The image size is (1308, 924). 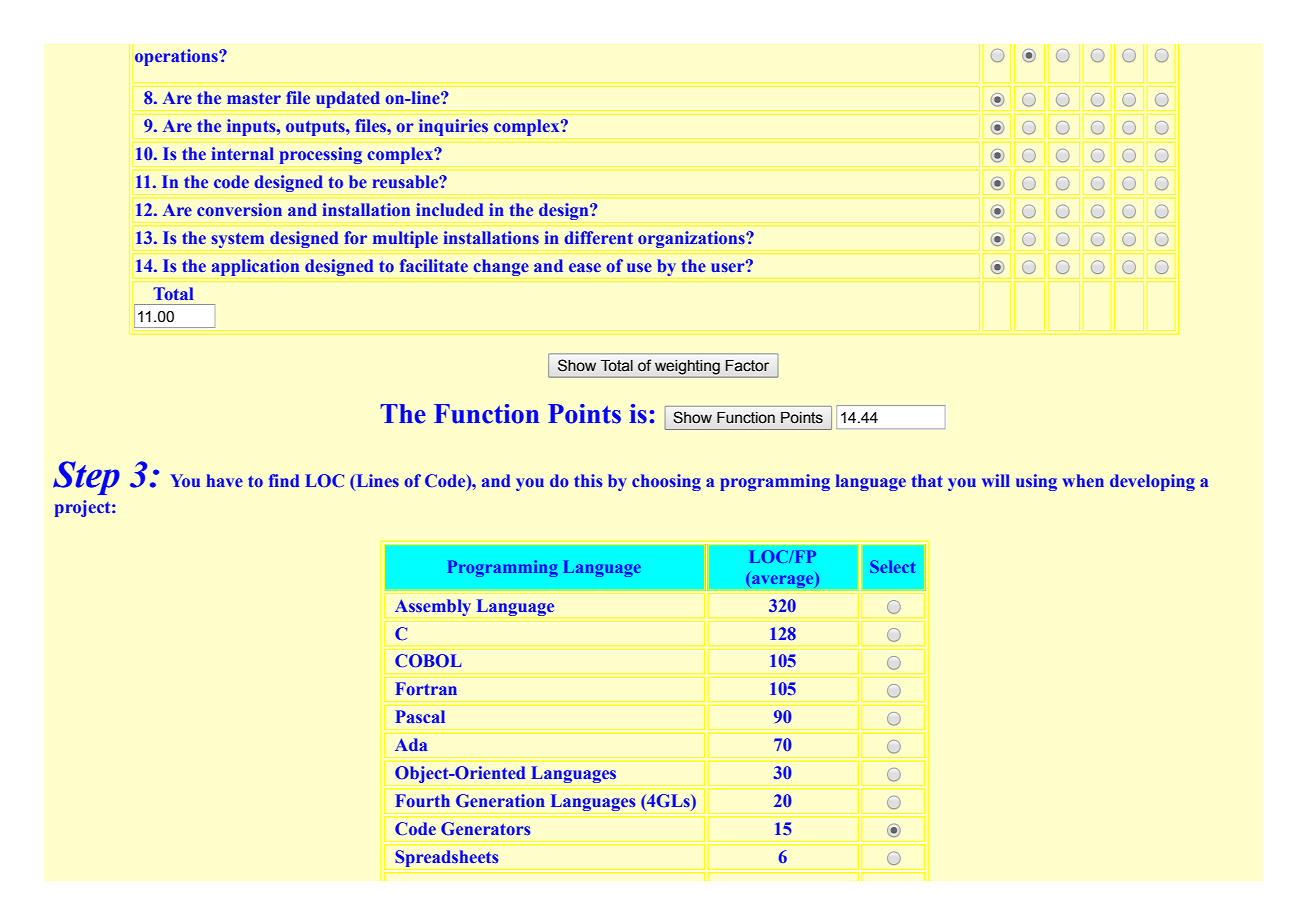 What do you see at coordinates (254, 98) in the screenshot?
I see `master` at bounding box center [254, 98].
